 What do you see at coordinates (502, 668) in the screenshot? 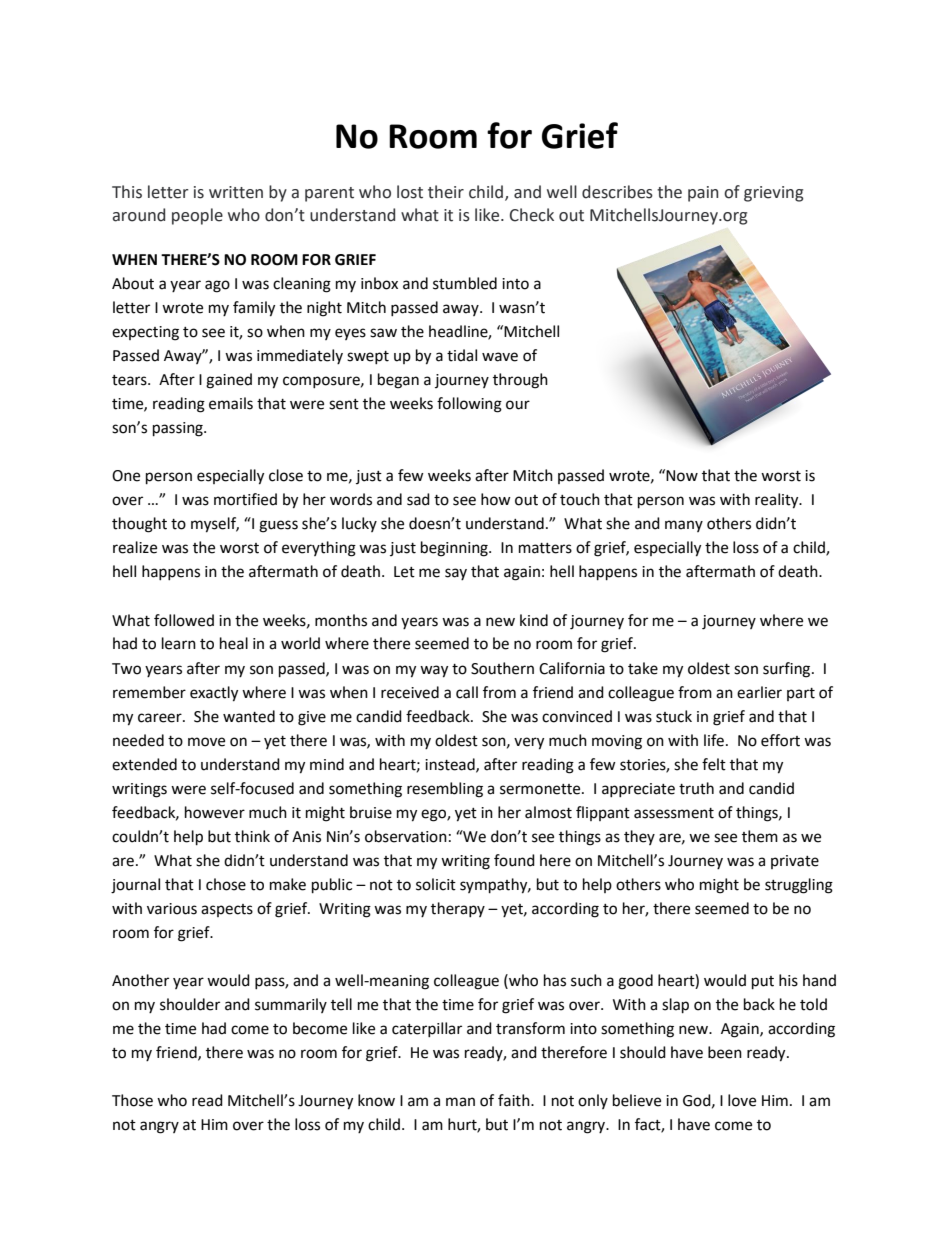
I see `Southern` at bounding box center [502, 668].
